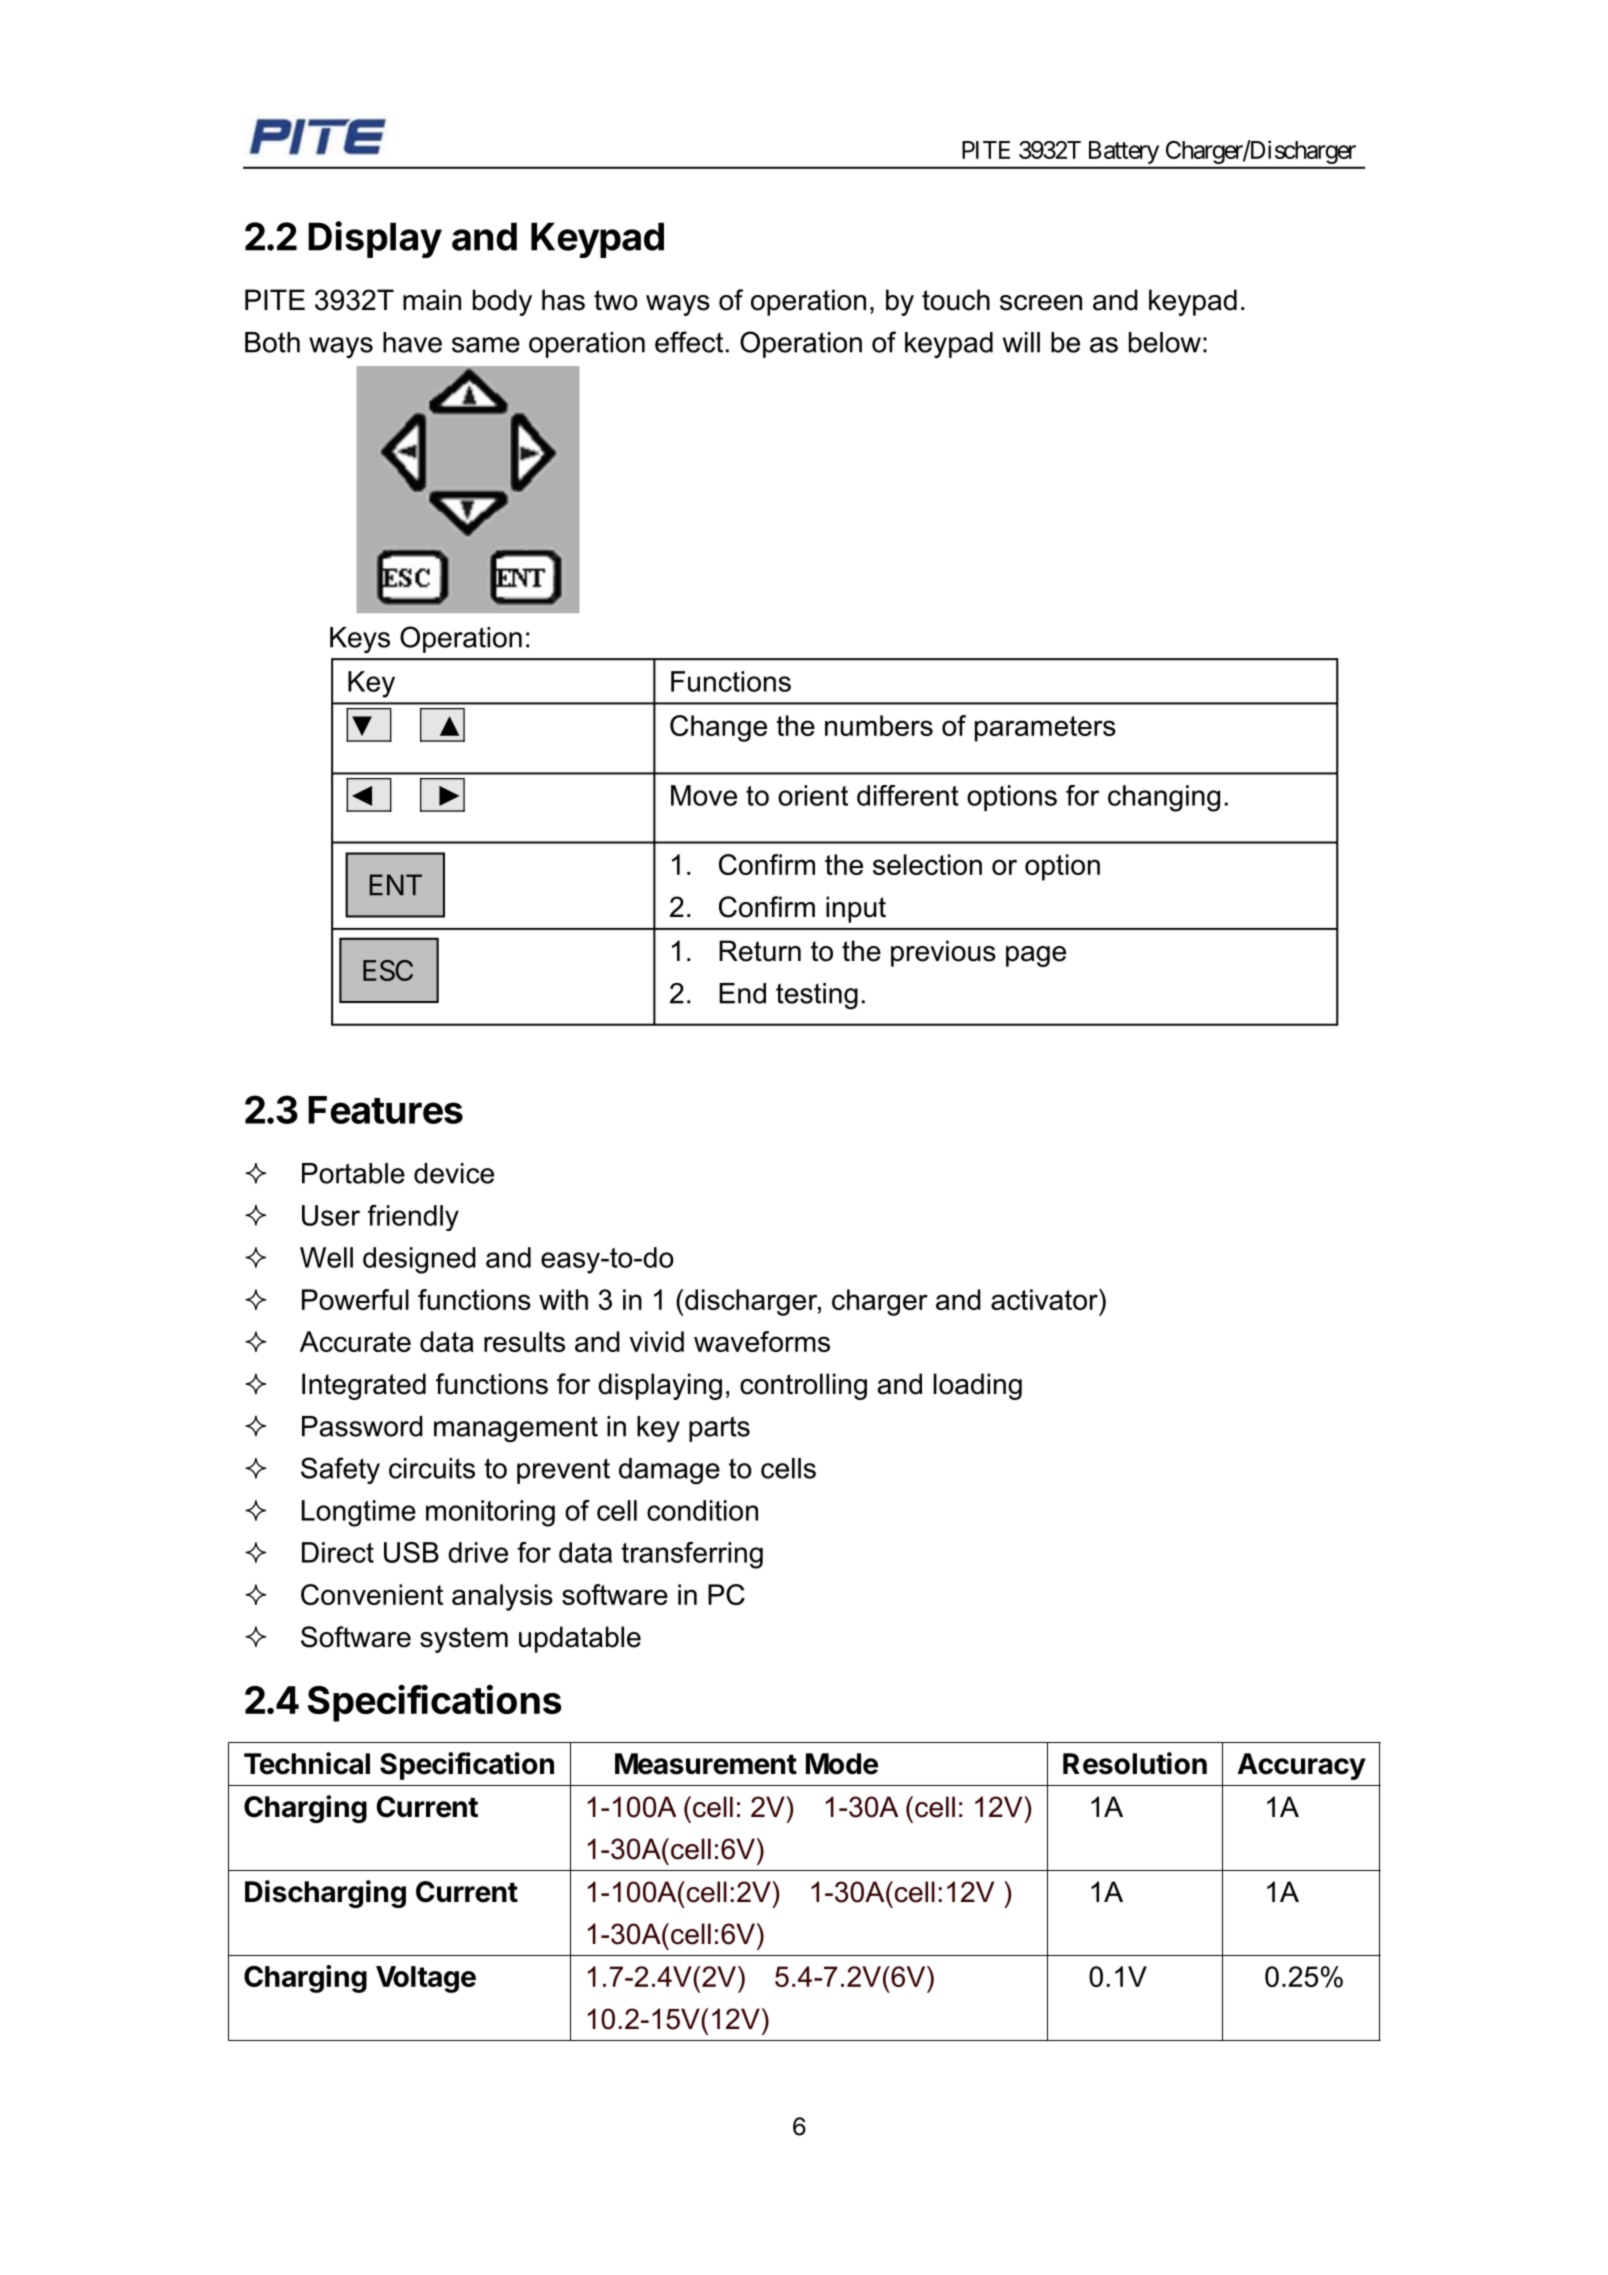 The width and height of the document is (1608, 2275). Describe the element at coordinates (432, 300) in the document. I see `main` at that location.
